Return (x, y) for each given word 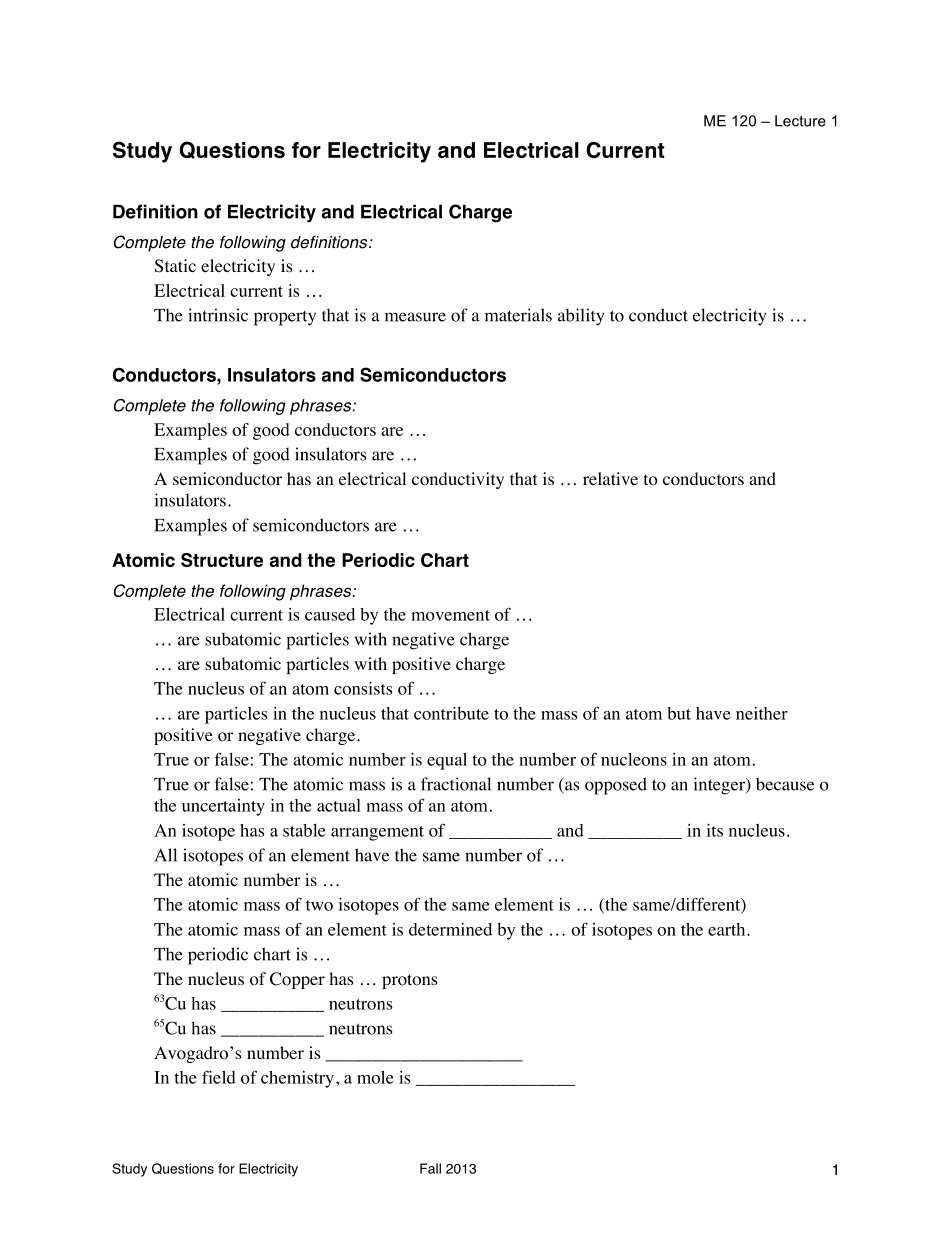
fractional (456, 784)
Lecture (800, 121)
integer (720, 786)
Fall (430, 1168)
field (219, 1077)
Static (175, 266)
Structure (222, 560)
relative (610, 478)
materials (518, 315)
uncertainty (223, 807)
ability (581, 317)
